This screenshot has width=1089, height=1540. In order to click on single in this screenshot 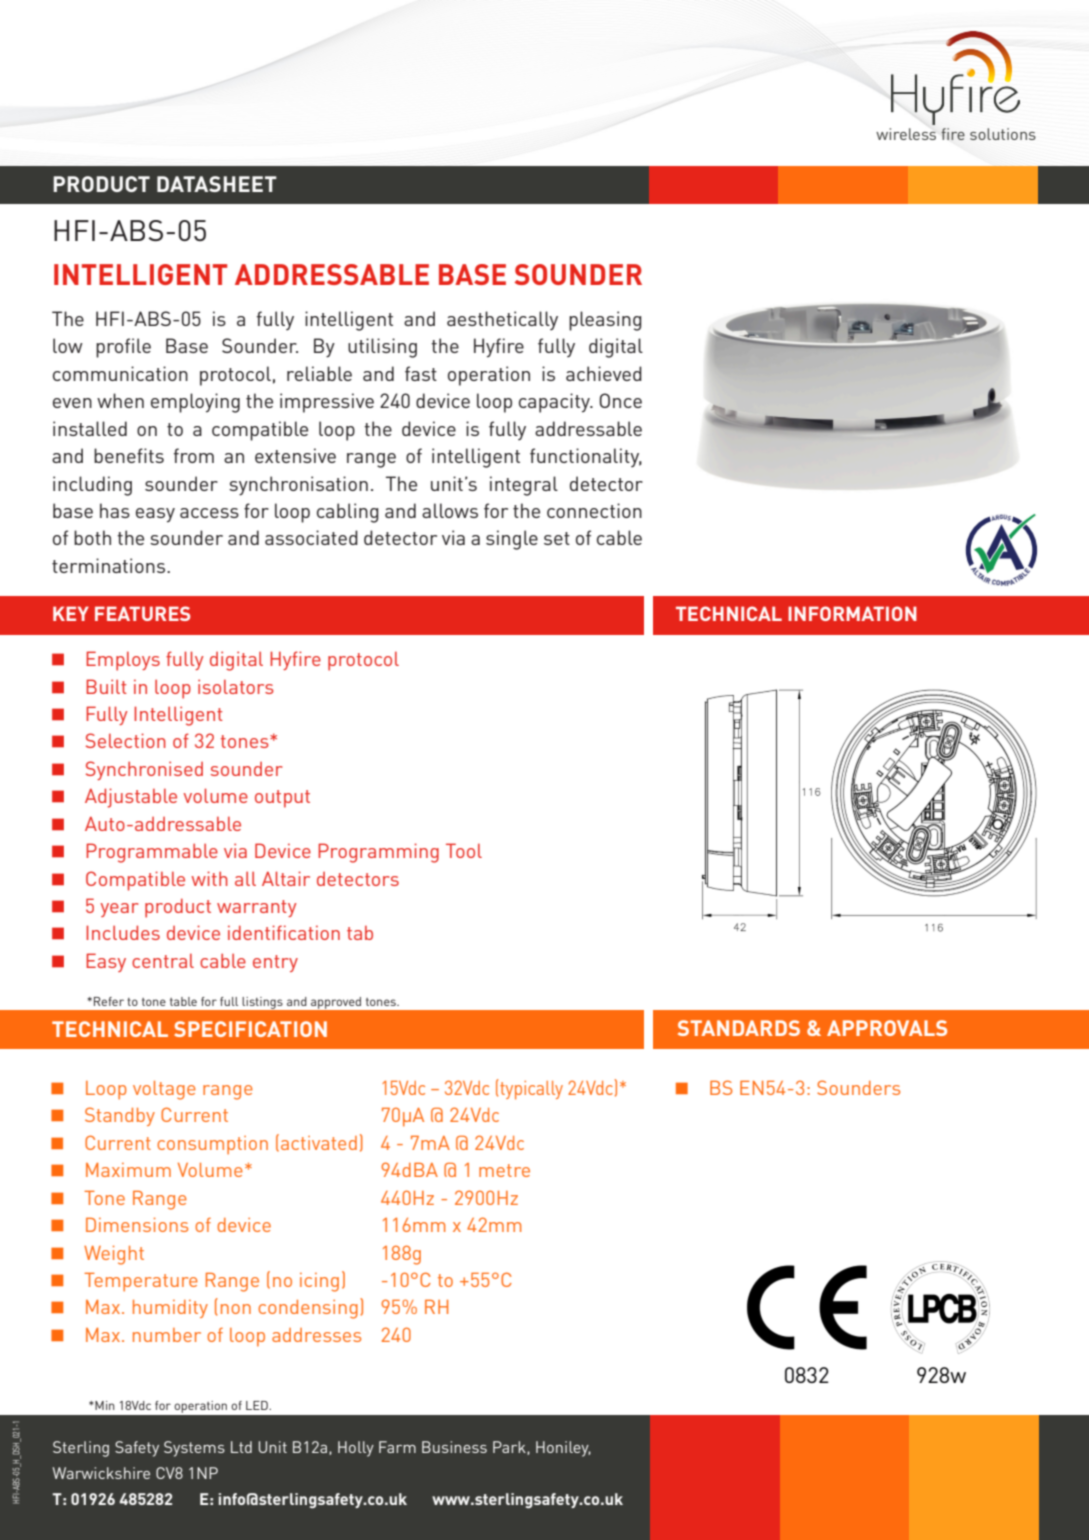, I will do `click(512, 540)`.
